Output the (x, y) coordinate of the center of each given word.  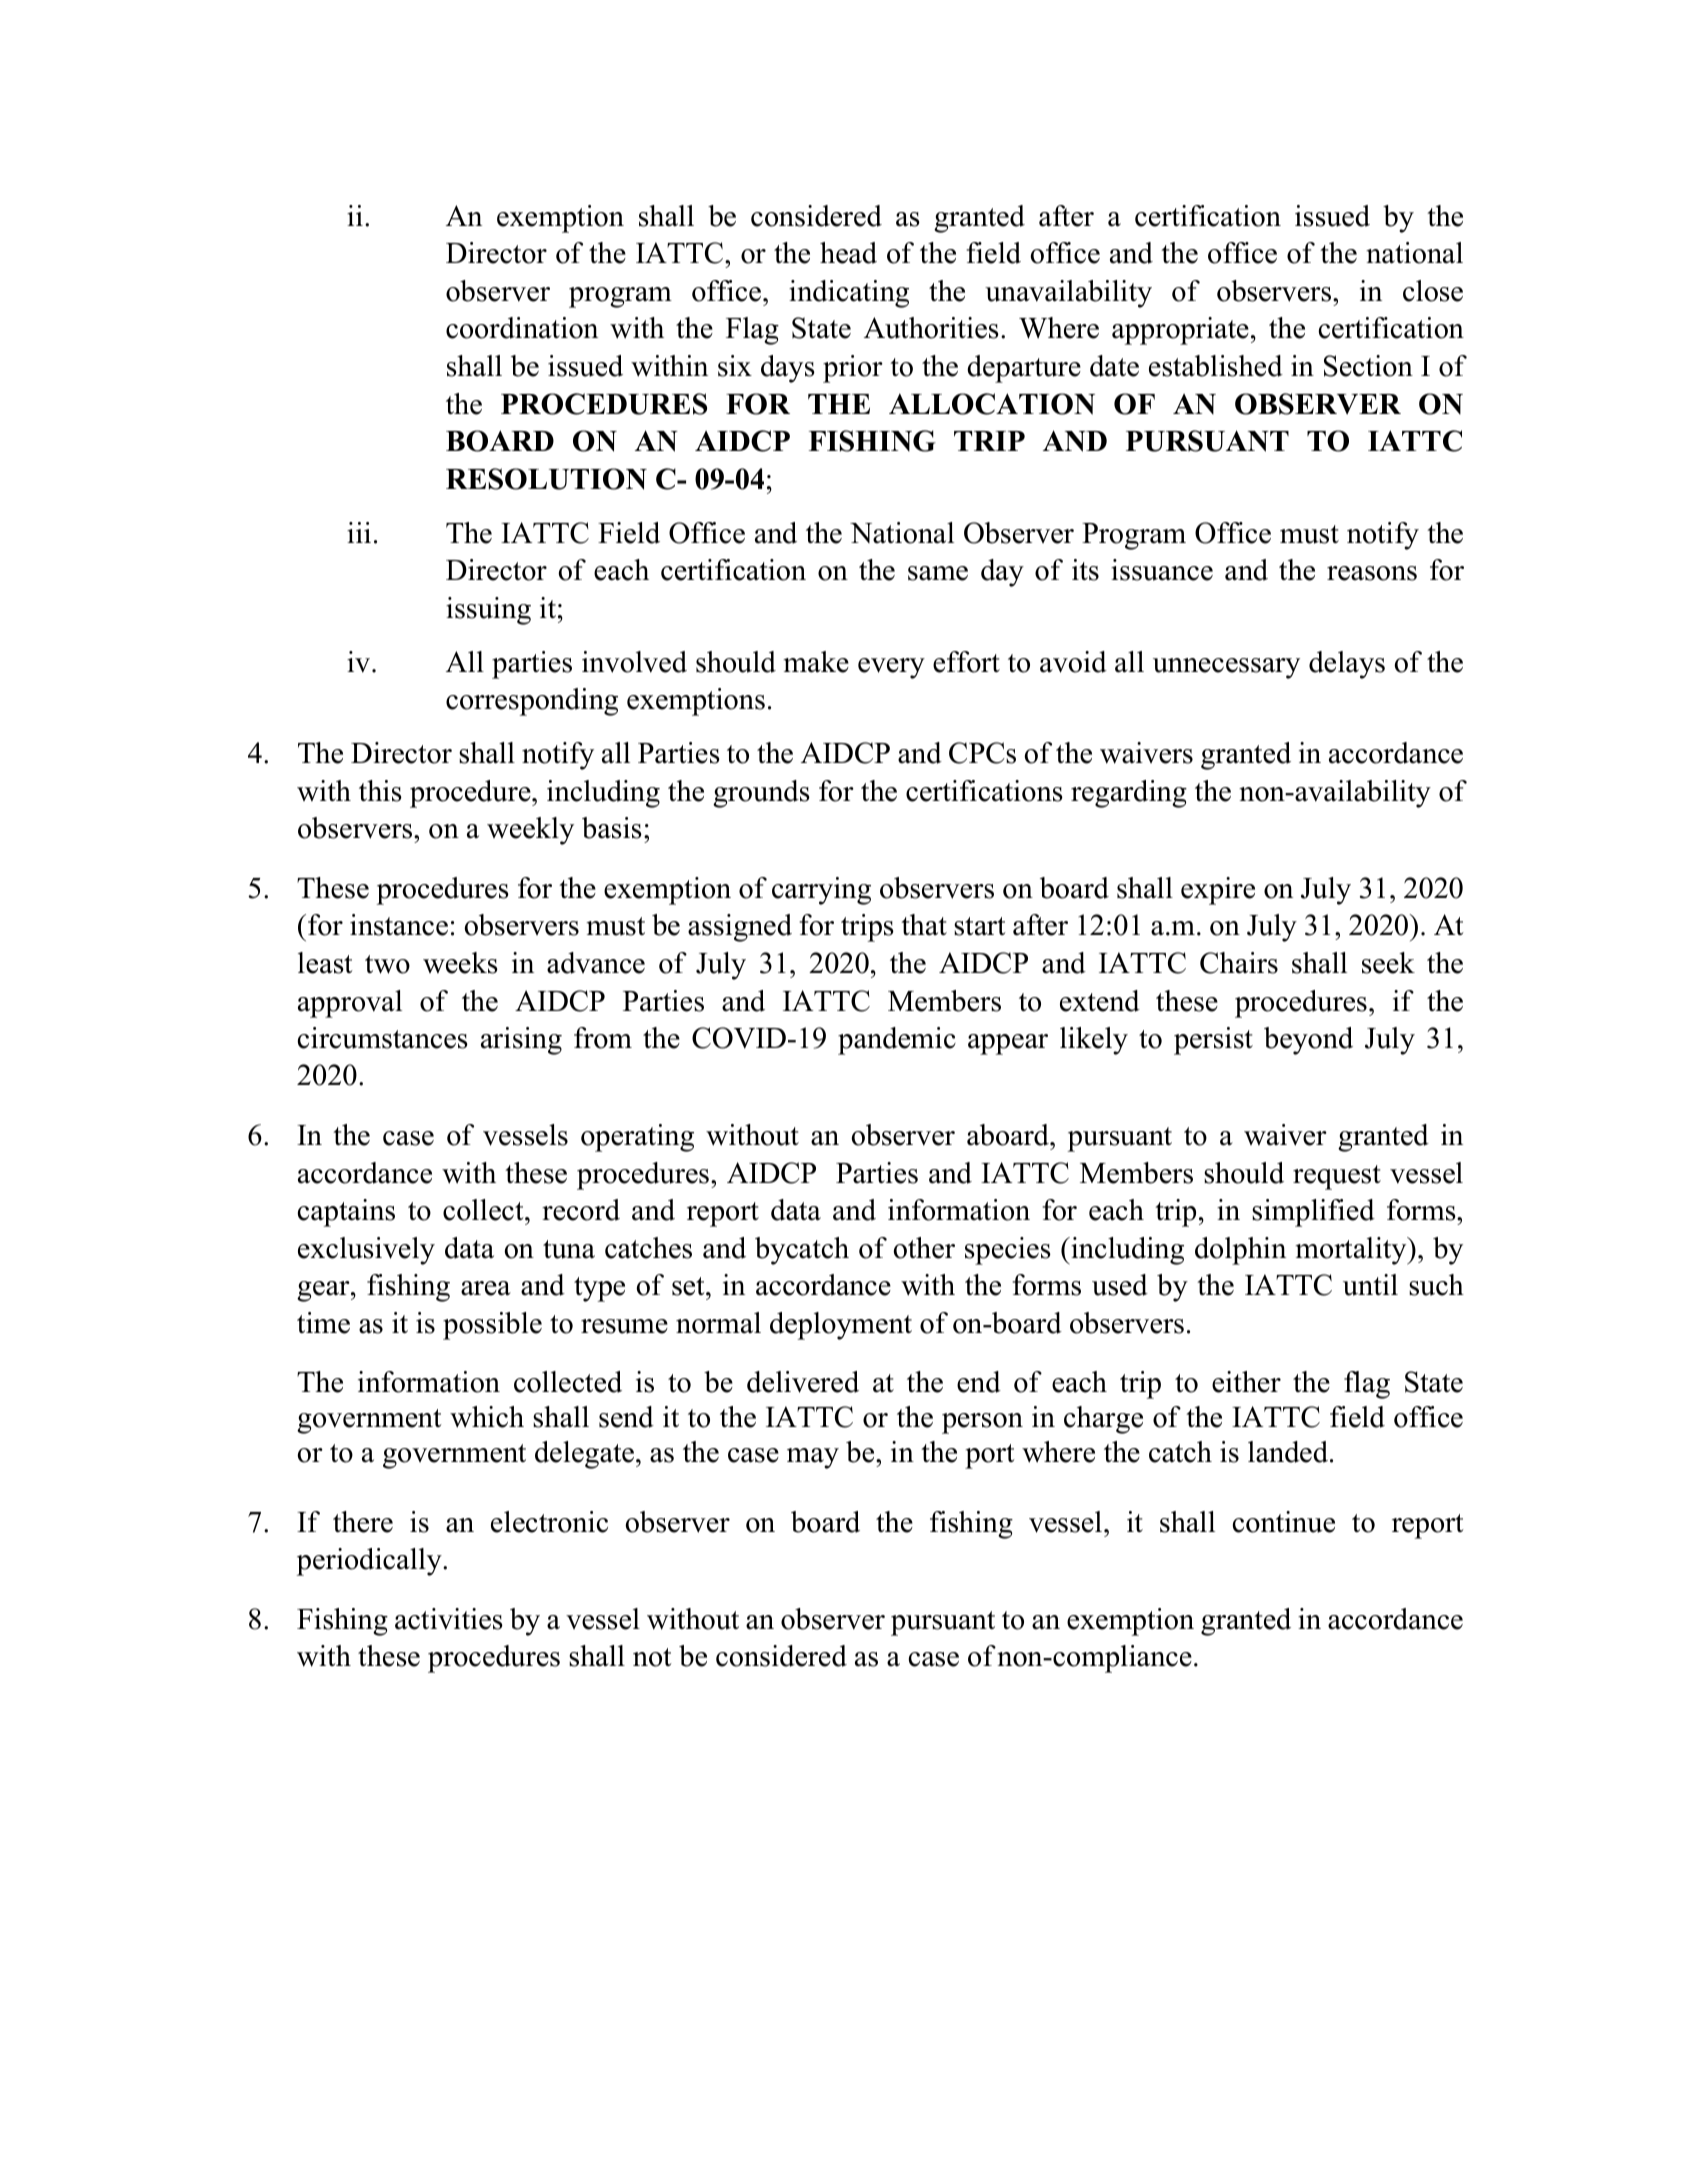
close (1433, 291)
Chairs (1239, 963)
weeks (460, 963)
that (924, 925)
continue (1284, 1522)
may (813, 1458)
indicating (849, 294)
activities (449, 1619)
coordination (522, 328)
